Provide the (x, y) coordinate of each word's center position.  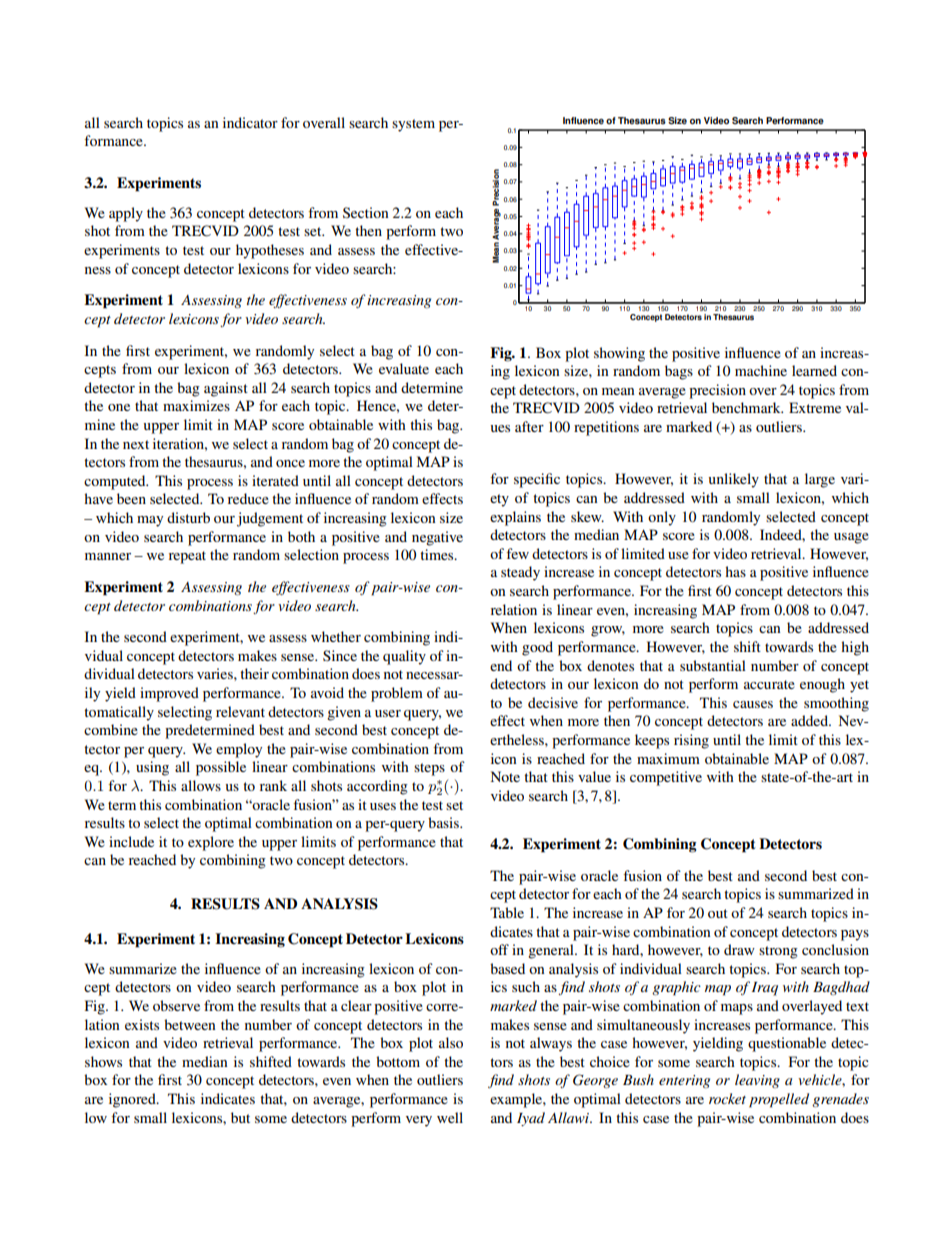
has (735, 571)
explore (211, 843)
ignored (133, 1100)
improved (169, 694)
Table (507, 912)
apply (126, 214)
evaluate (404, 368)
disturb (188, 517)
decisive (553, 702)
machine (761, 370)
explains (515, 518)
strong (778, 952)
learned (814, 370)
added (810, 720)
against (226, 389)
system (413, 125)
